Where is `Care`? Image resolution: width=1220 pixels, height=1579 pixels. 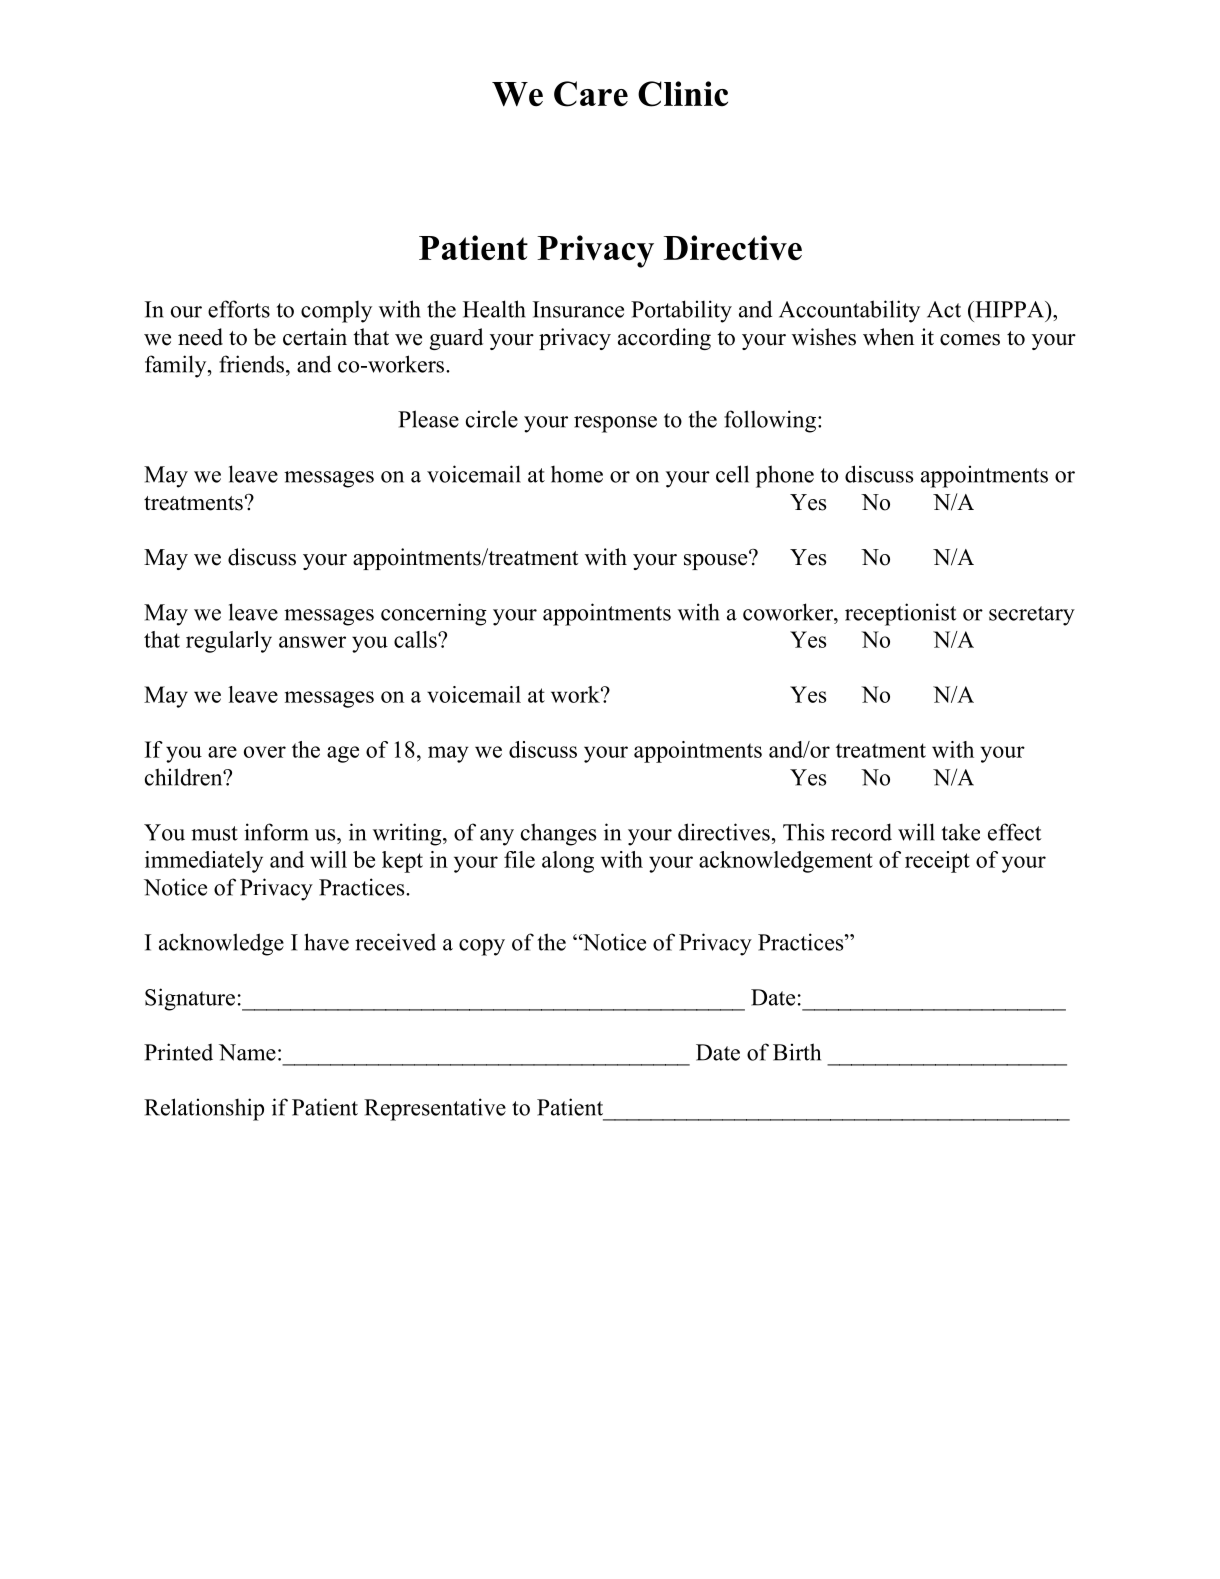
Care is located at coordinates (591, 94).
